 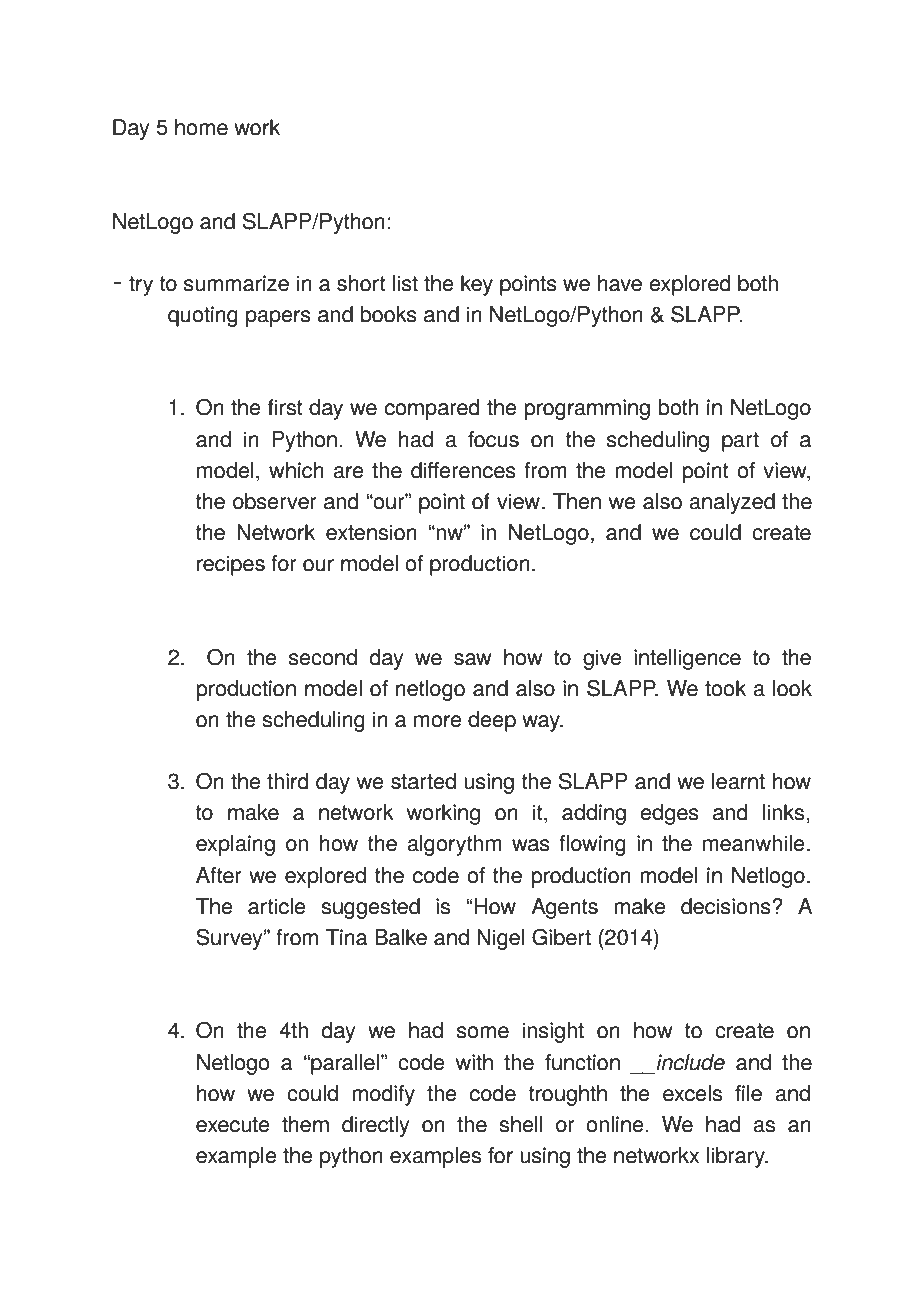 I want to click on home, so click(x=201, y=127).
